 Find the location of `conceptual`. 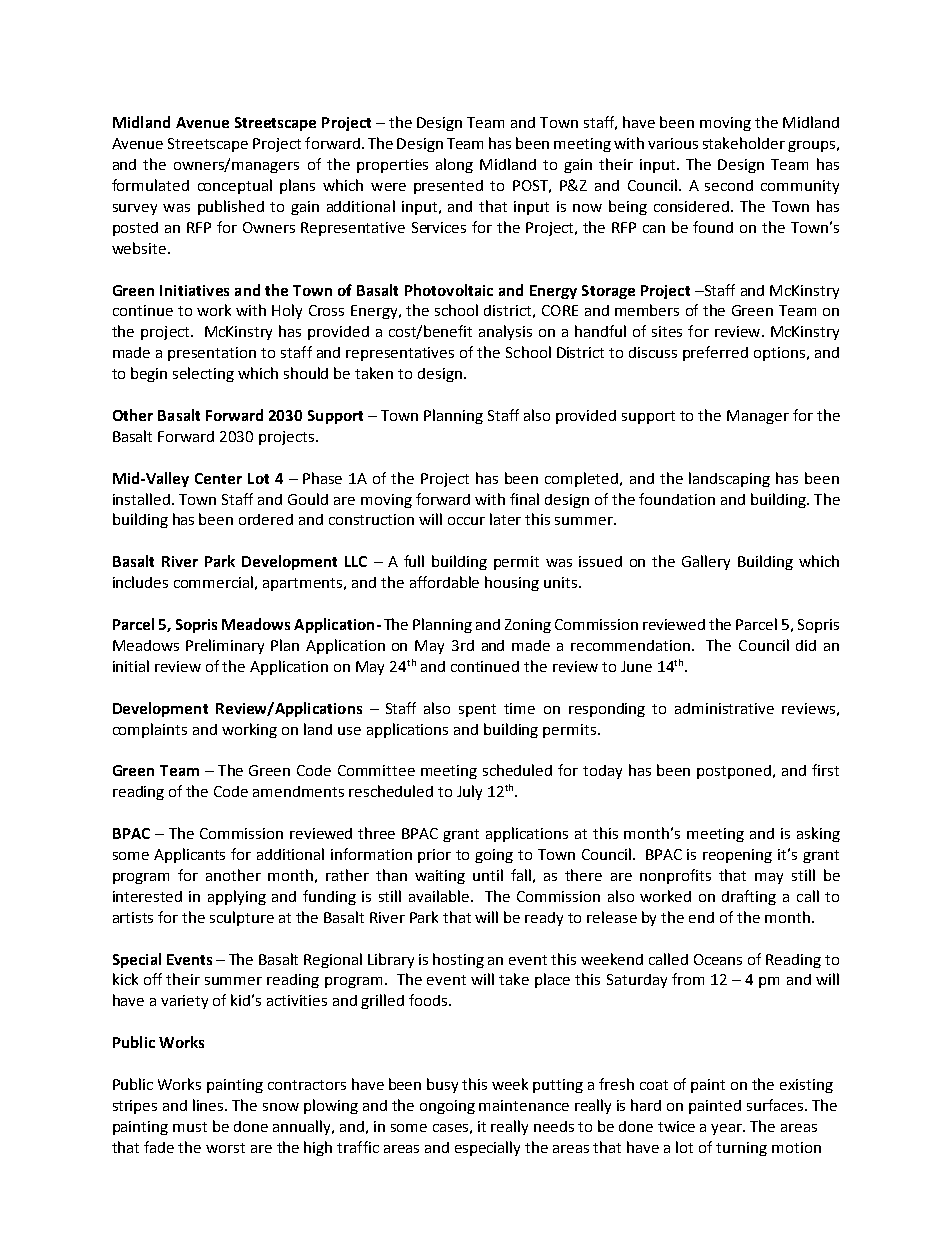

conceptual is located at coordinates (235, 186).
